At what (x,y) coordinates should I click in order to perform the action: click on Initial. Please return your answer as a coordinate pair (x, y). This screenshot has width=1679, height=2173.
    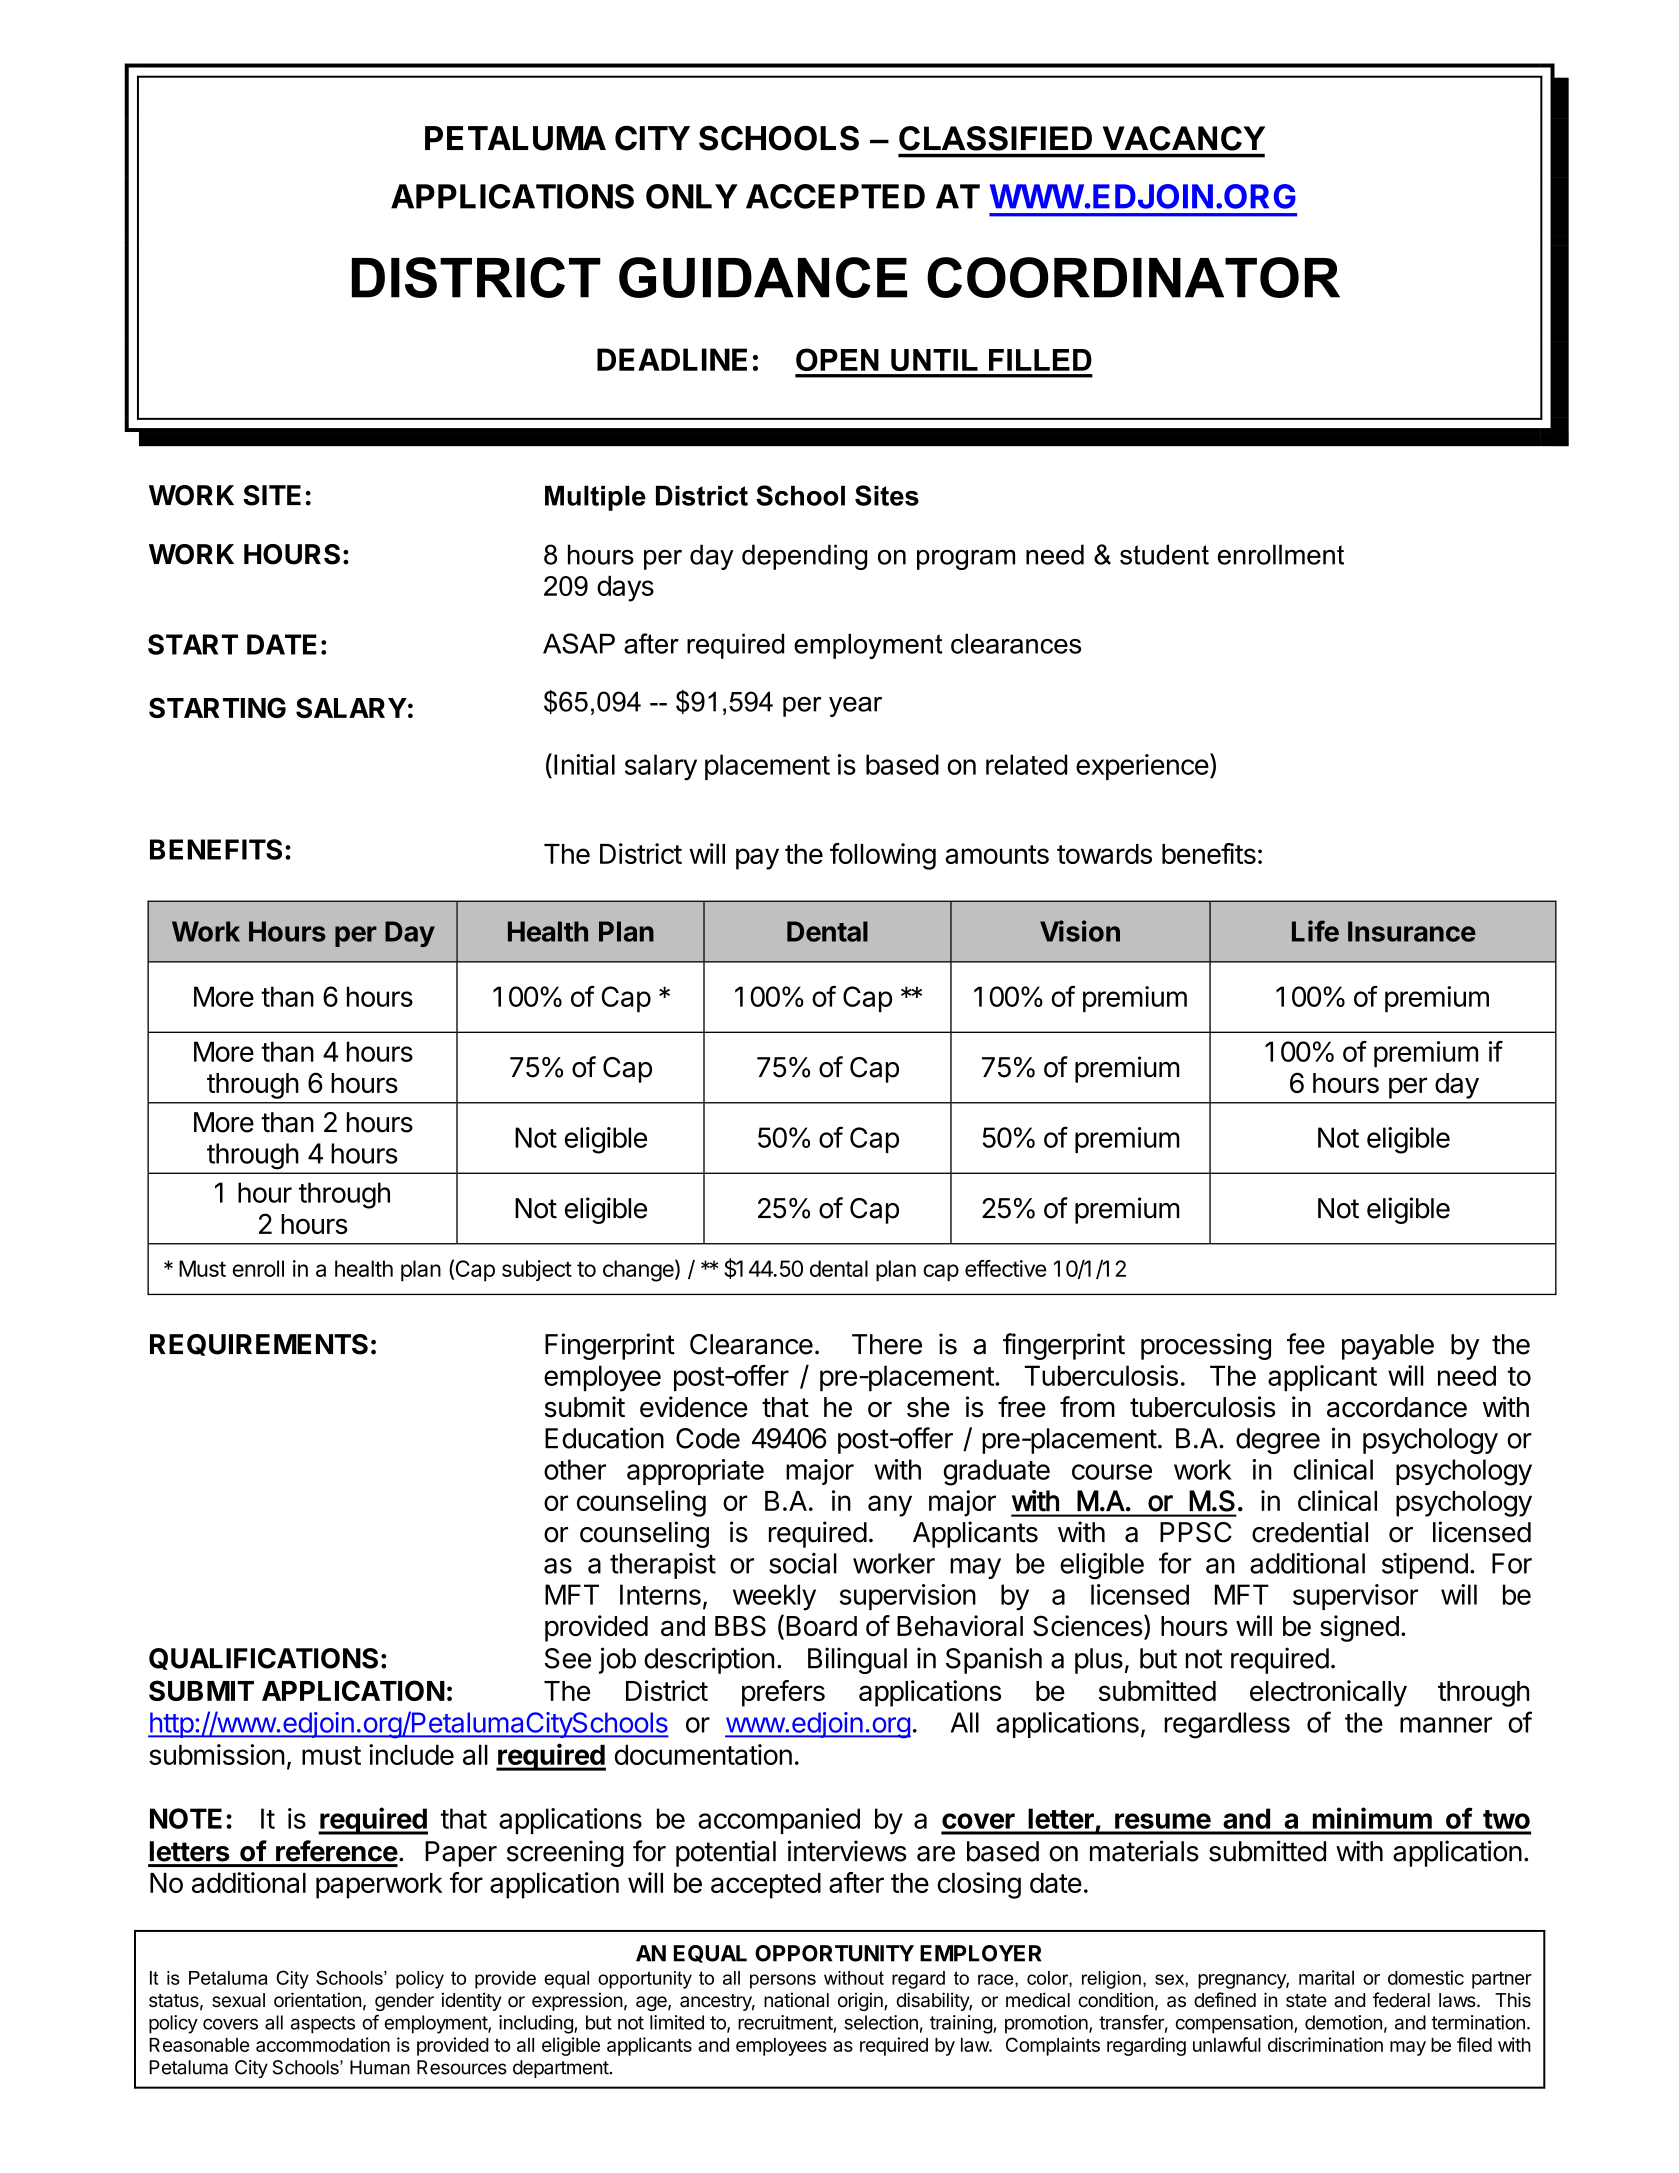
    Looking at the image, I should click on (584, 764).
